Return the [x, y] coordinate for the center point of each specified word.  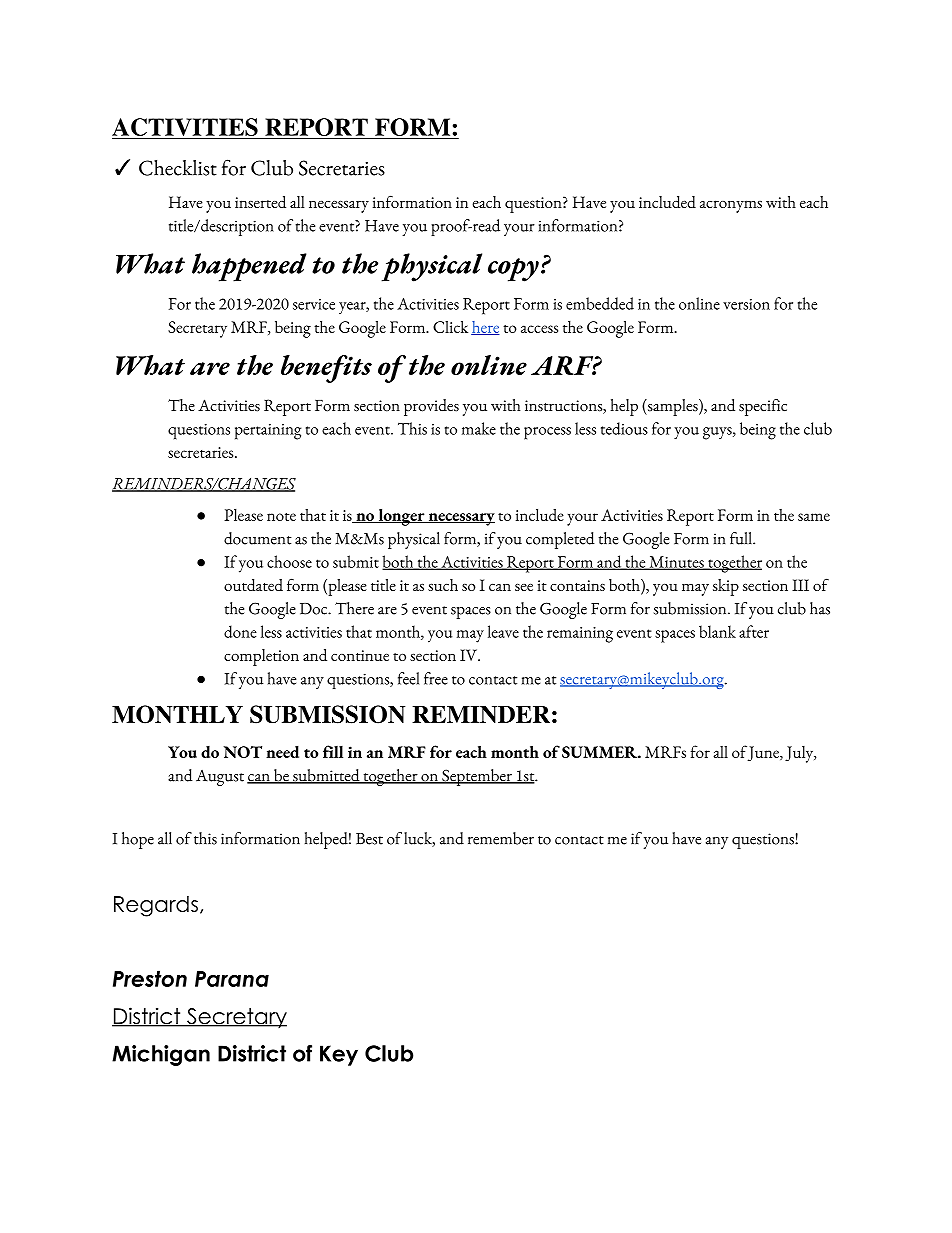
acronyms [731, 206]
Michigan [161, 1055]
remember [501, 838]
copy [513, 270]
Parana [232, 979]
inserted [260, 202]
